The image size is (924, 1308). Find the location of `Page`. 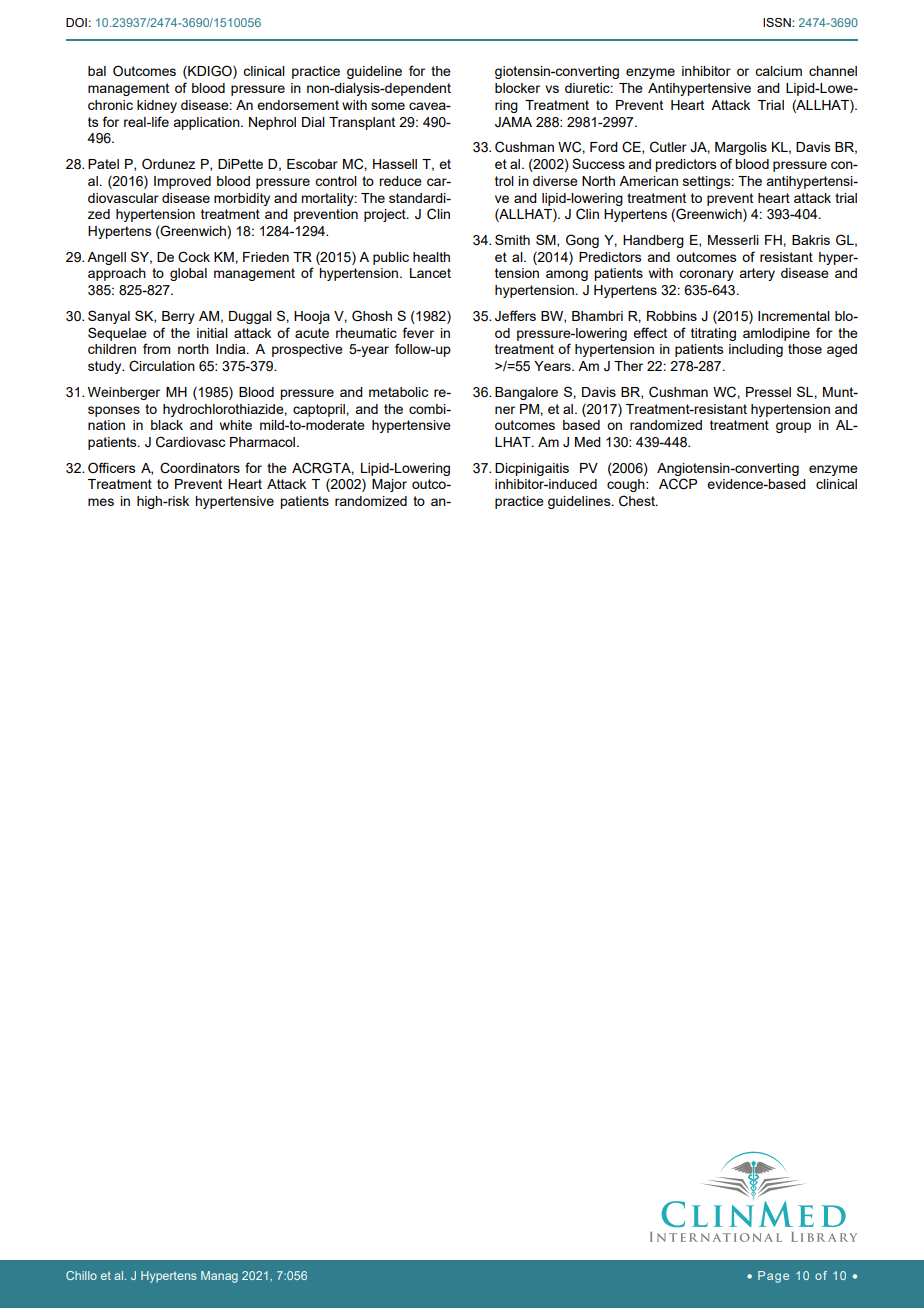

Page is located at coordinates (773, 1277).
